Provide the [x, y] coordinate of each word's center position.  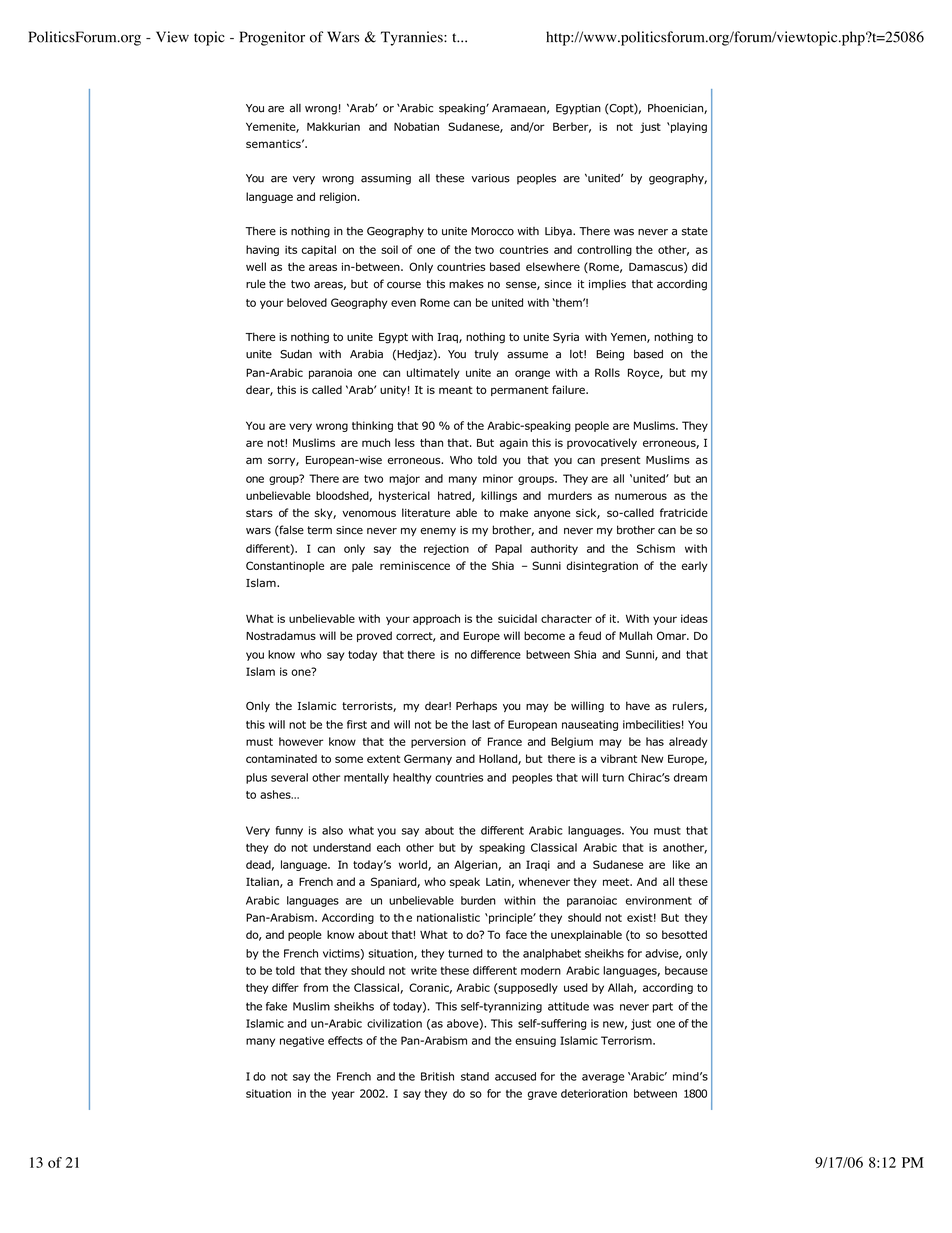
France [505, 741]
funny [289, 831]
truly [487, 355]
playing [688, 127]
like [681, 864]
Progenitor [272, 38]
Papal [508, 549]
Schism [656, 548]
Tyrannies [413, 38]
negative [302, 1041]
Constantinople [285, 566]
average [603, 1078]
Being [610, 355]
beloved [307, 302]
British [437, 1076]
